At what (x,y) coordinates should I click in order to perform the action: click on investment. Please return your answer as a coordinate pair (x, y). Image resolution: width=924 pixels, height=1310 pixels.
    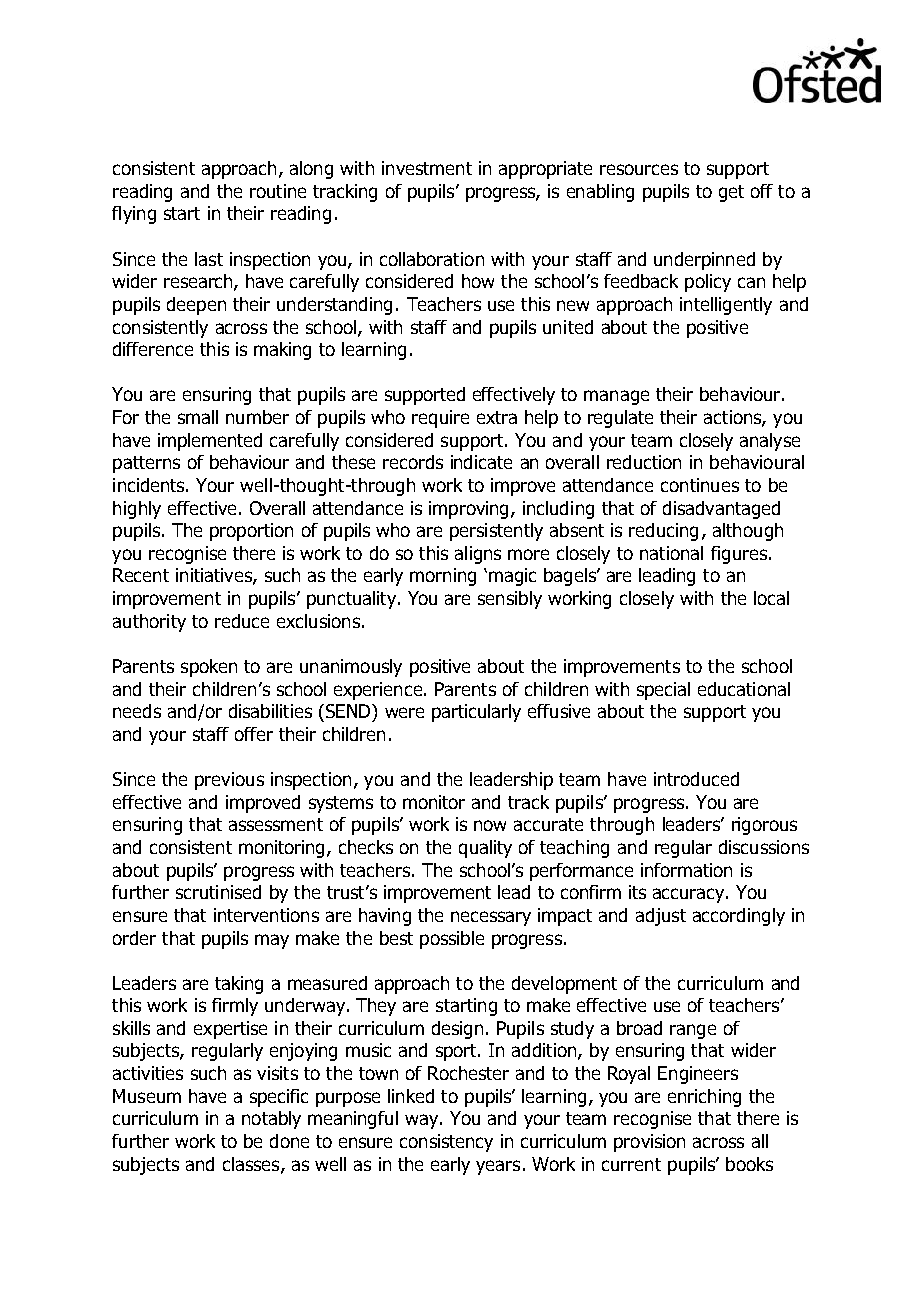
    Looking at the image, I should click on (427, 168).
